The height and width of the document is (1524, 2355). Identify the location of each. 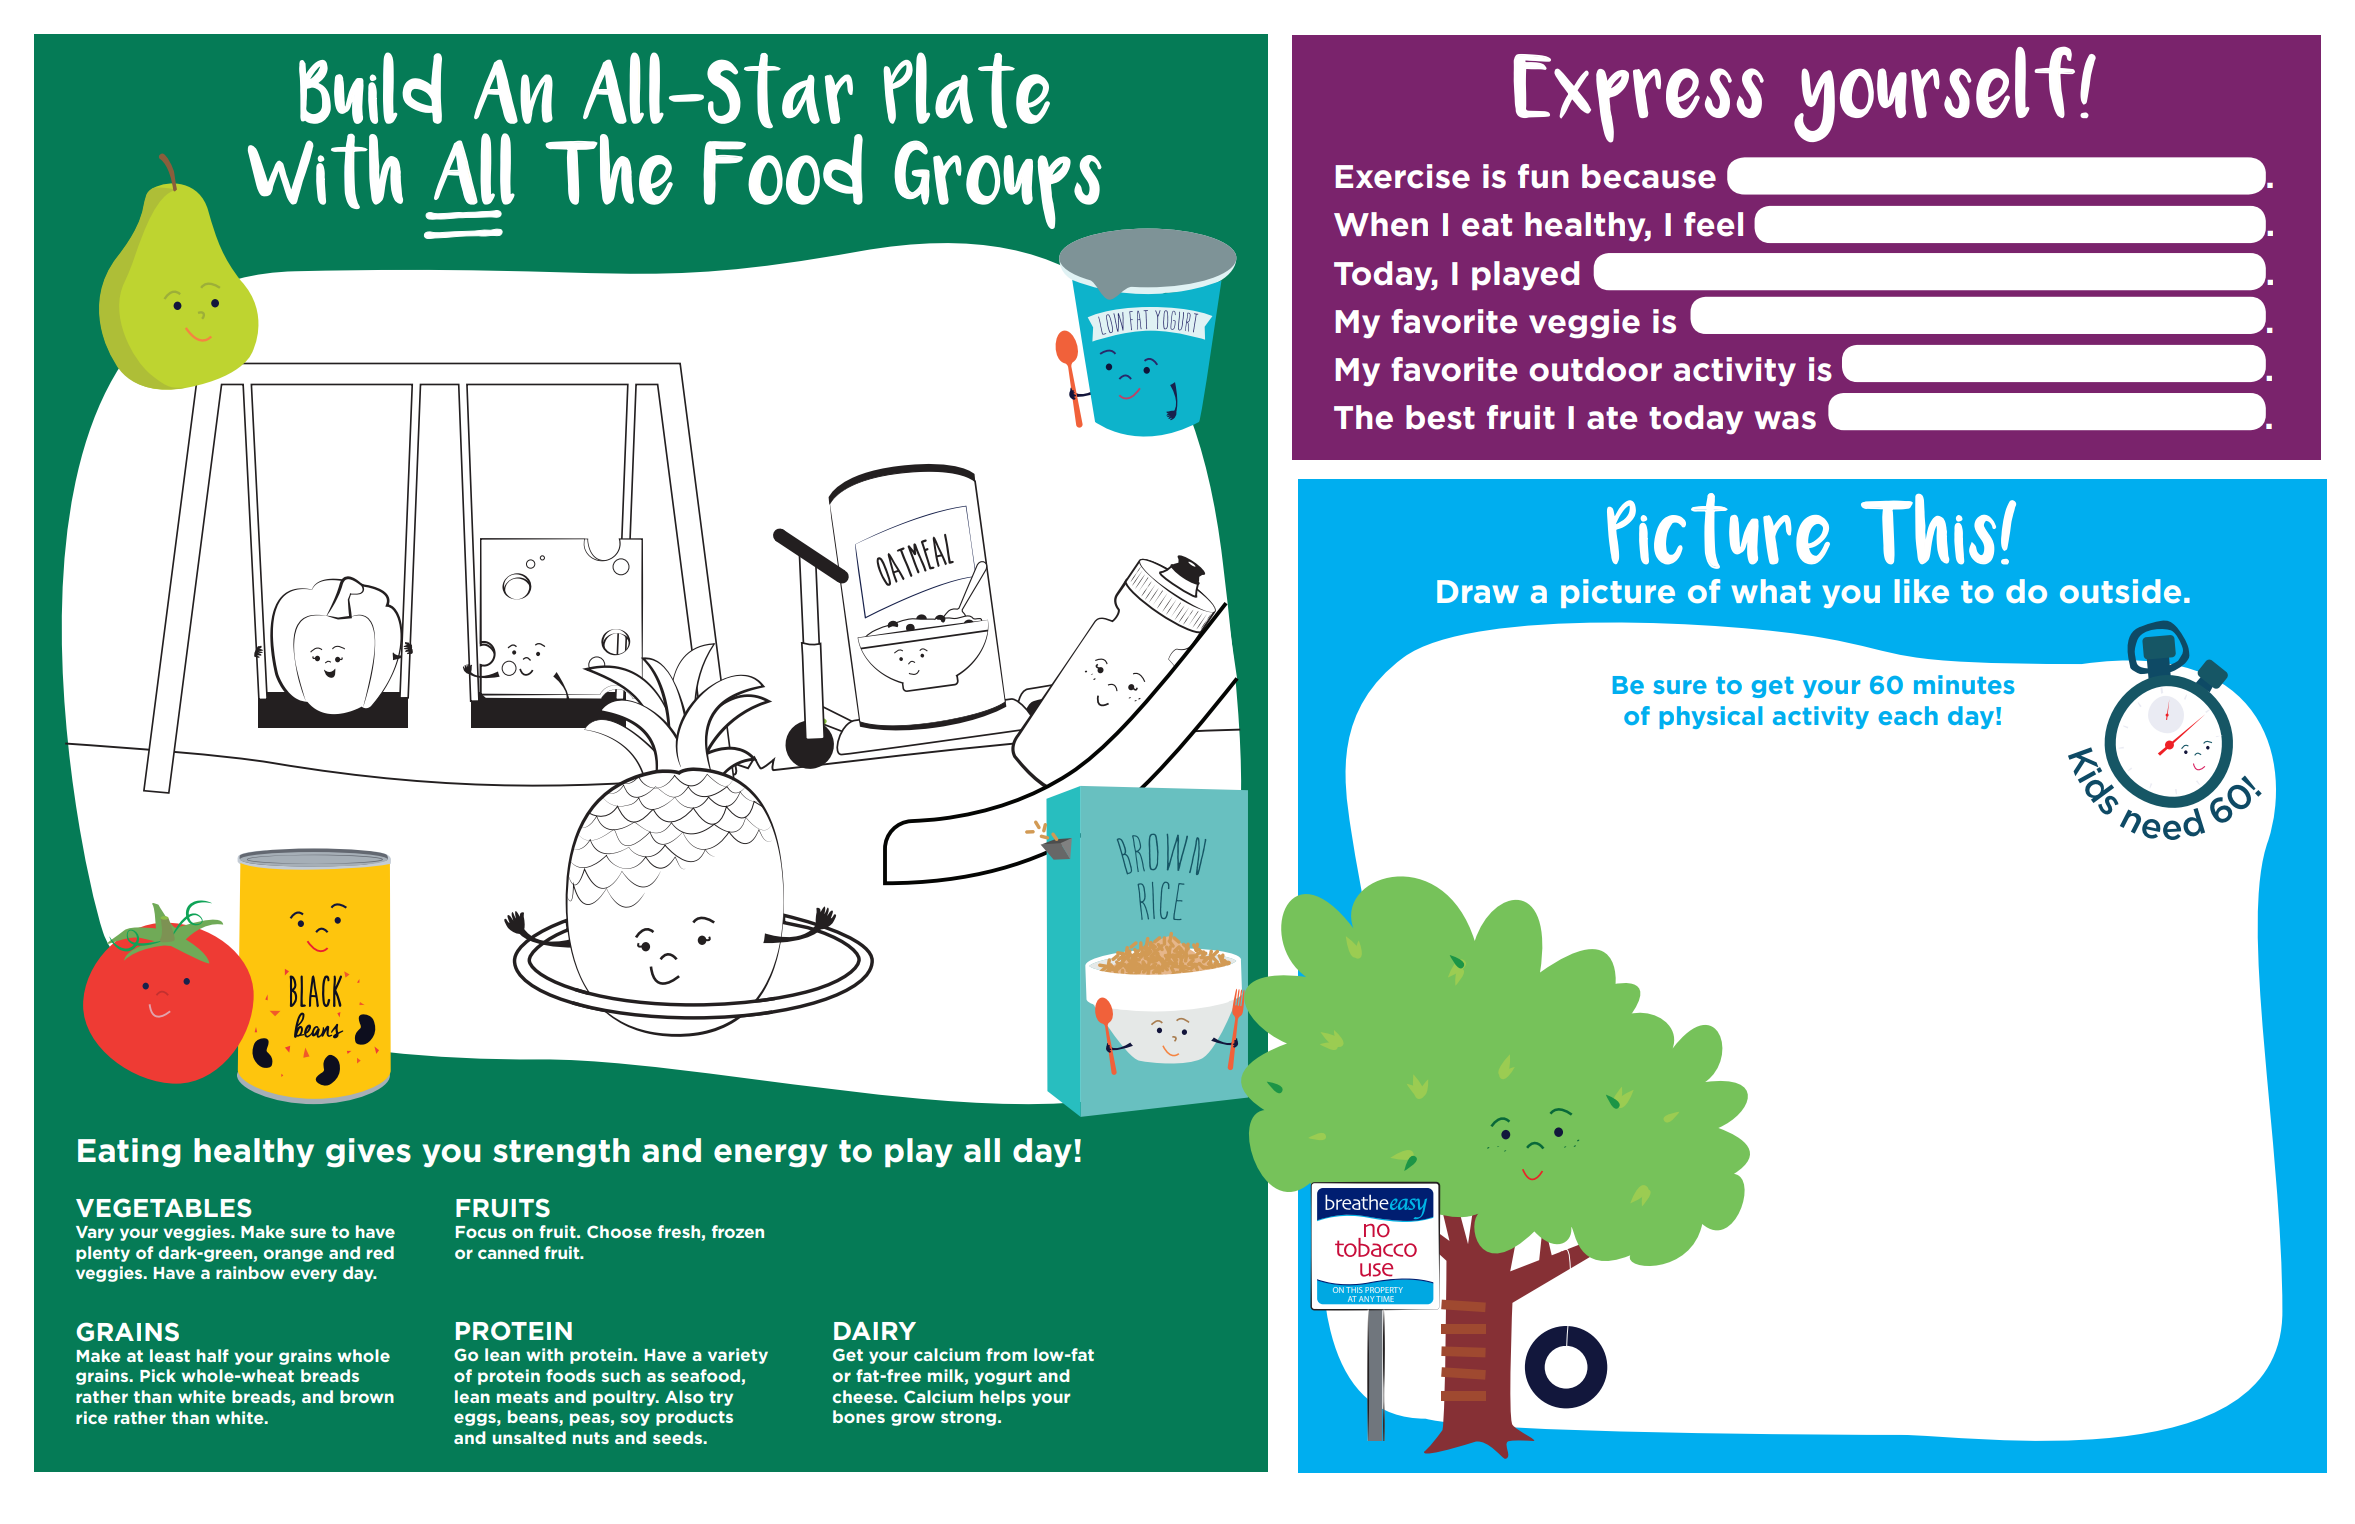
(1908, 715).
